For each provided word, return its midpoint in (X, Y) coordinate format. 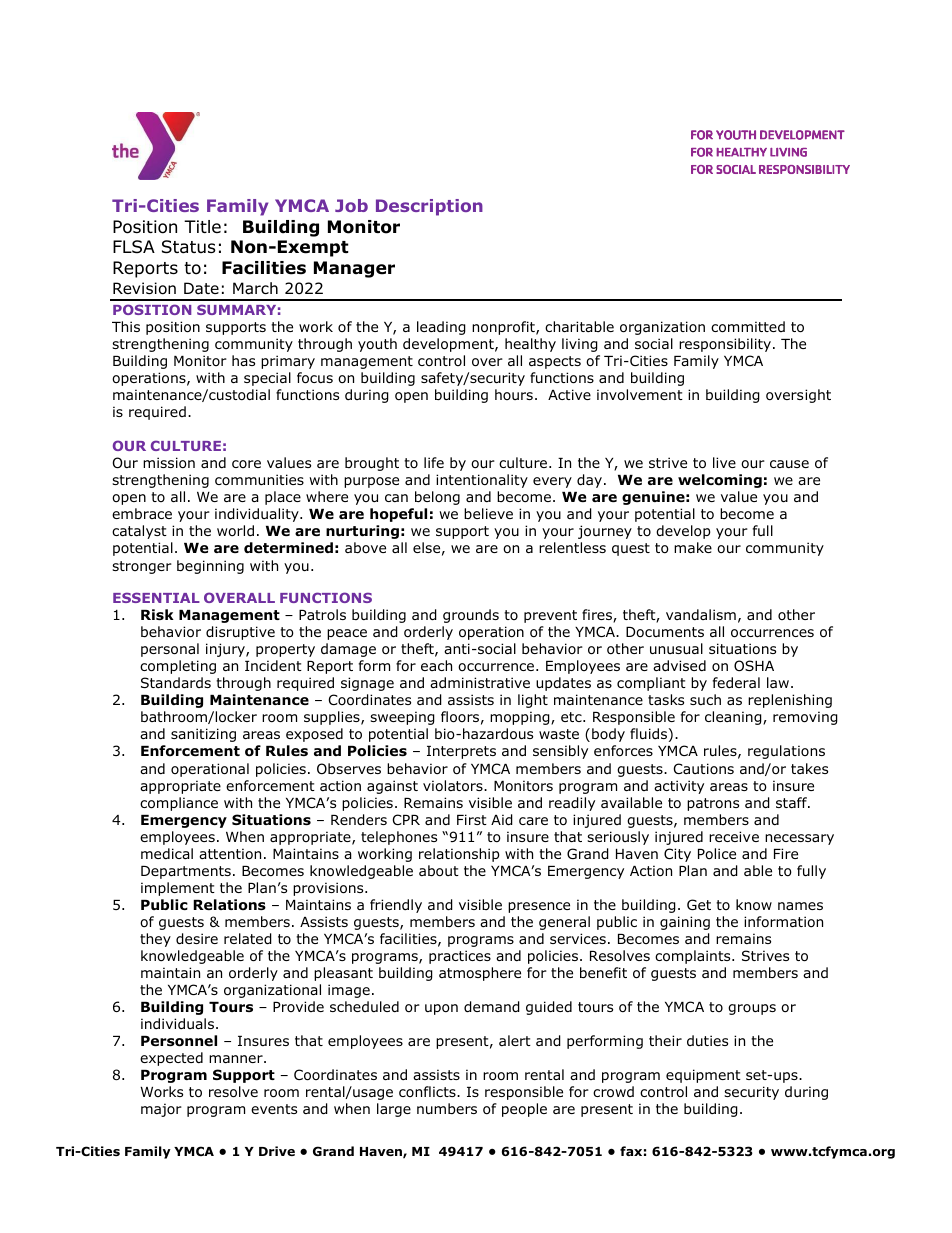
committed (748, 327)
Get (699, 904)
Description (429, 207)
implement (178, 889)
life (434, 462)
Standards (176, 682)
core (246, 464)
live (724, 462)
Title (202, 226)
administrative (480, 682)
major (161, 1110)
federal (736, 682)
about (439, 871)
